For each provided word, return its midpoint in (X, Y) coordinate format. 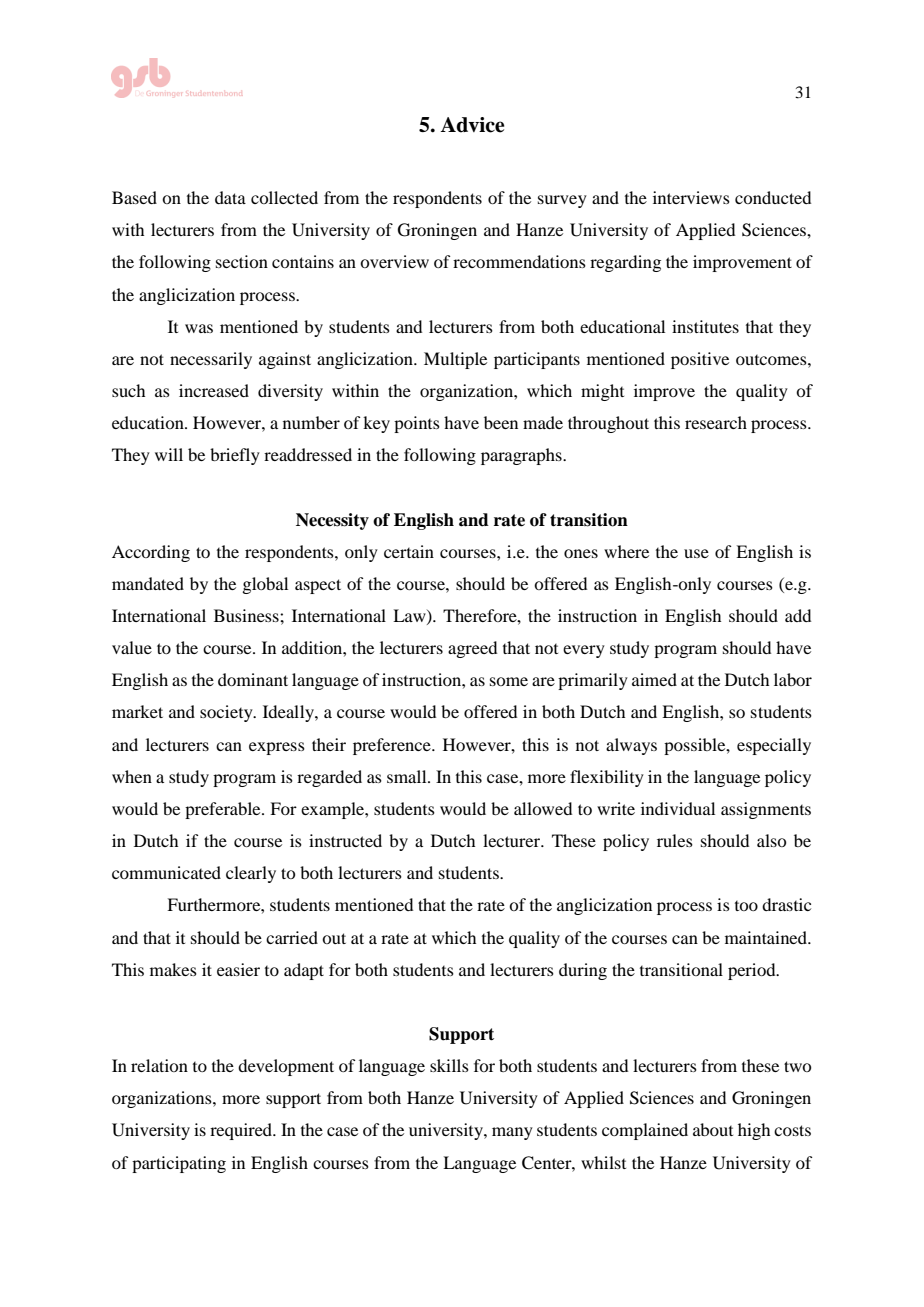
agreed (472, 649)
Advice (472, 125)
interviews (691, 197)
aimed (654, 679)
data (230, 197)
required (242, 1131)
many (512, 1133)
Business (247, 615)
